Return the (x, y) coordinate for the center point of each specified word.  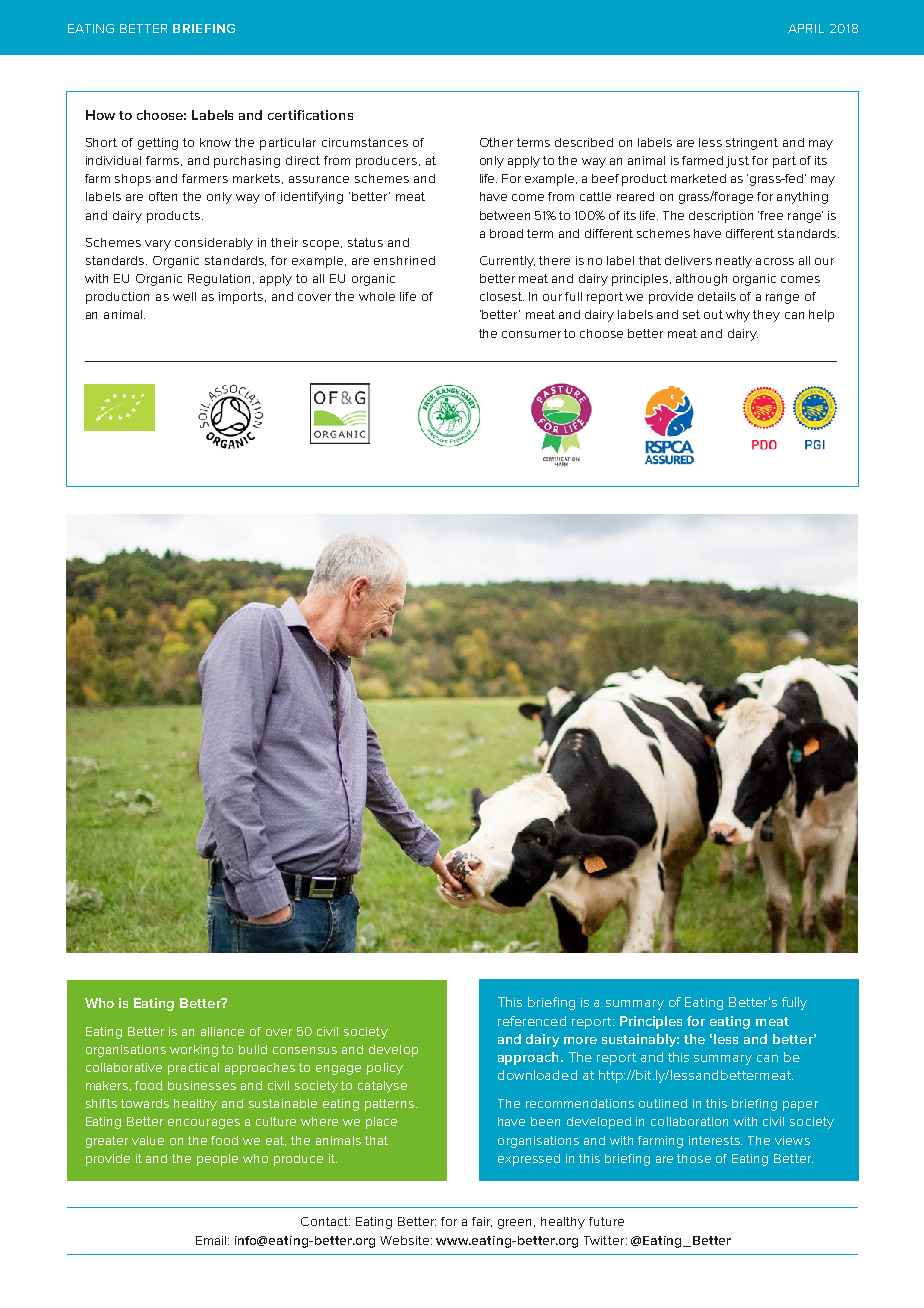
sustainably (640, 1040)
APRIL (806, 28)
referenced (532, 1021)
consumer (531, 334)
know (215, 142)
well (184, 296)
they (766, 316)
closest (502, 296)
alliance (222, 1031)
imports (242, 298)
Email (212, 1240)
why (738, 316)
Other (496, 142)
